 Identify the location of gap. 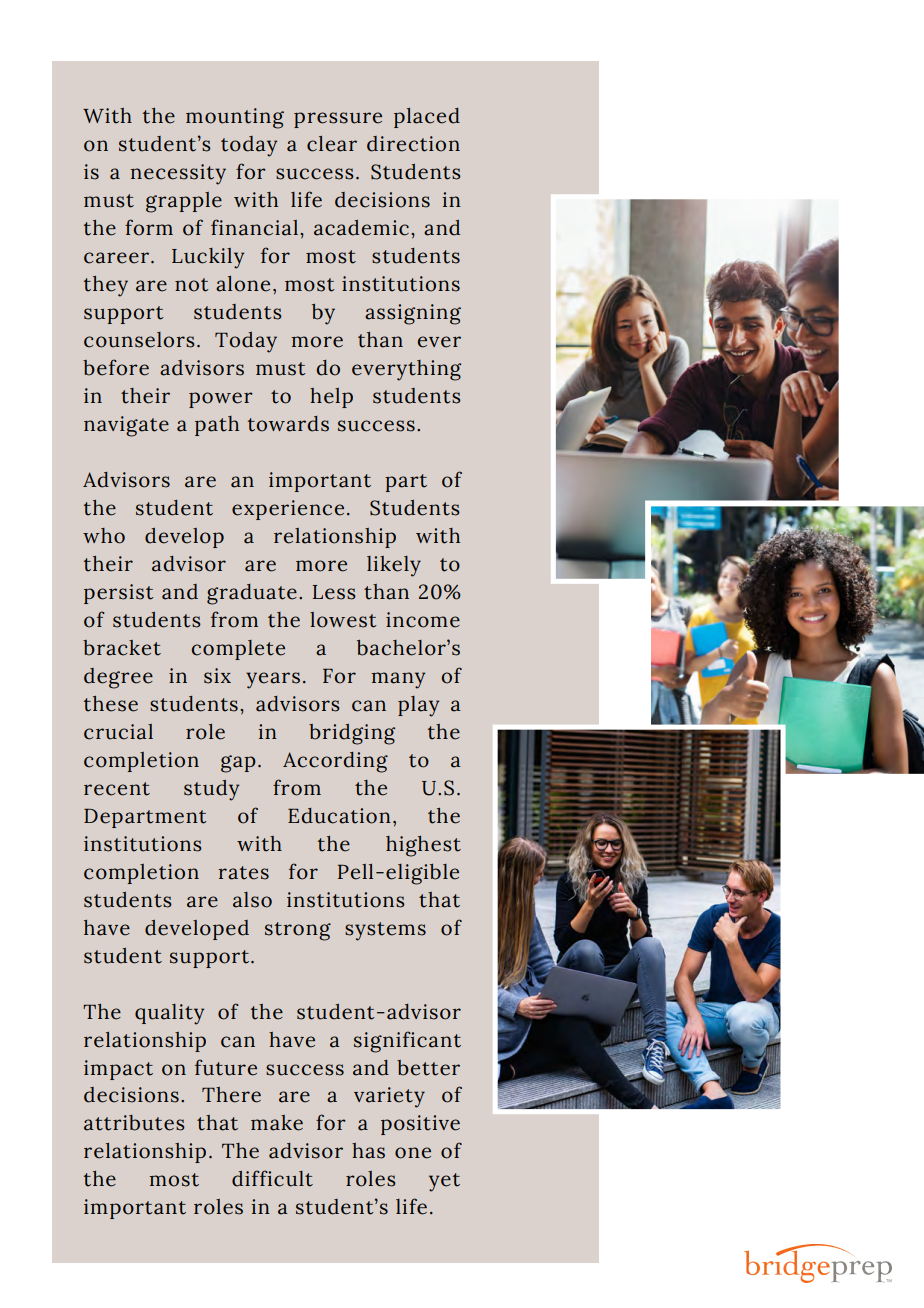
(238, 764).
